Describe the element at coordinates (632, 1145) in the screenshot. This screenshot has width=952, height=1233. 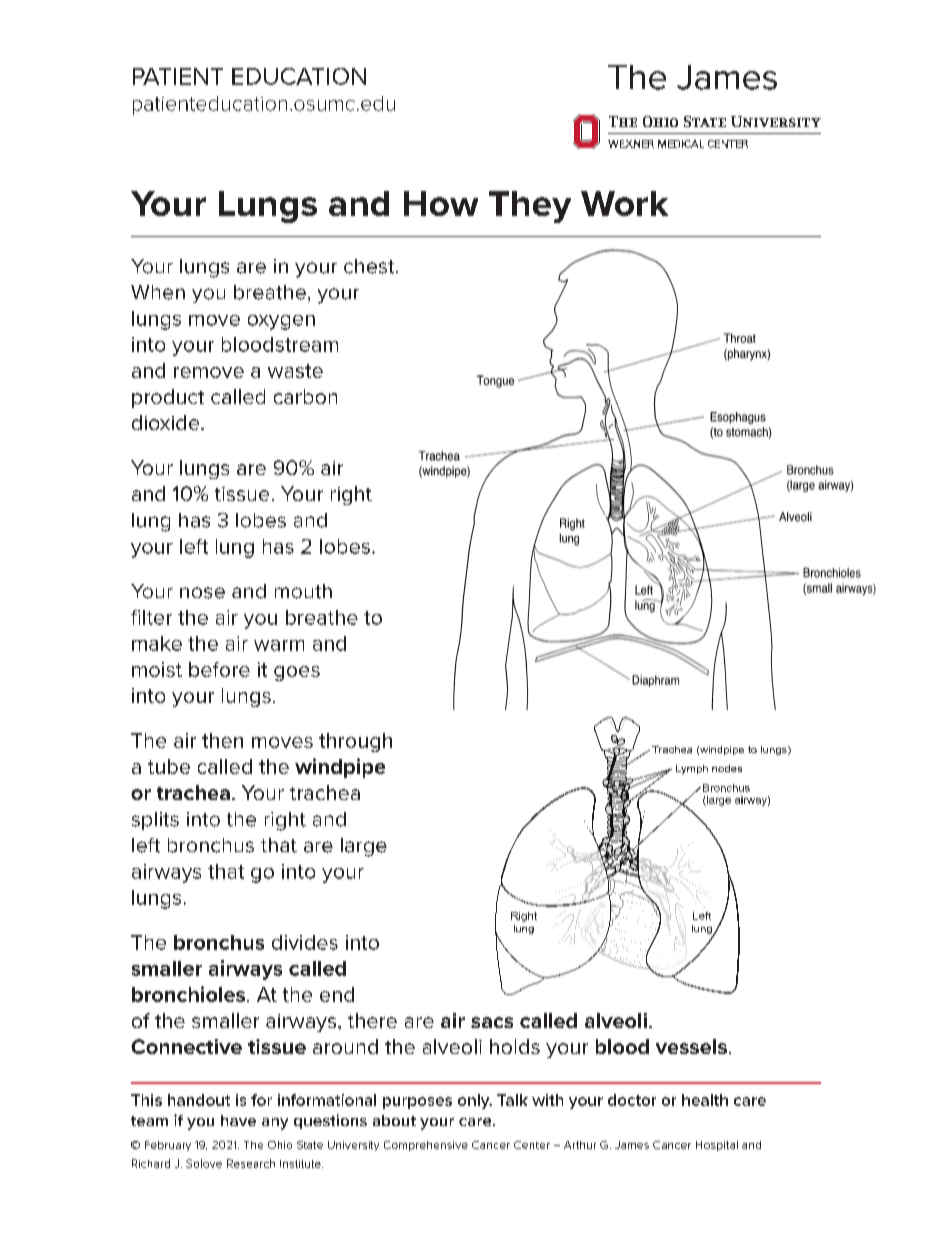
I see `James` at that location.
